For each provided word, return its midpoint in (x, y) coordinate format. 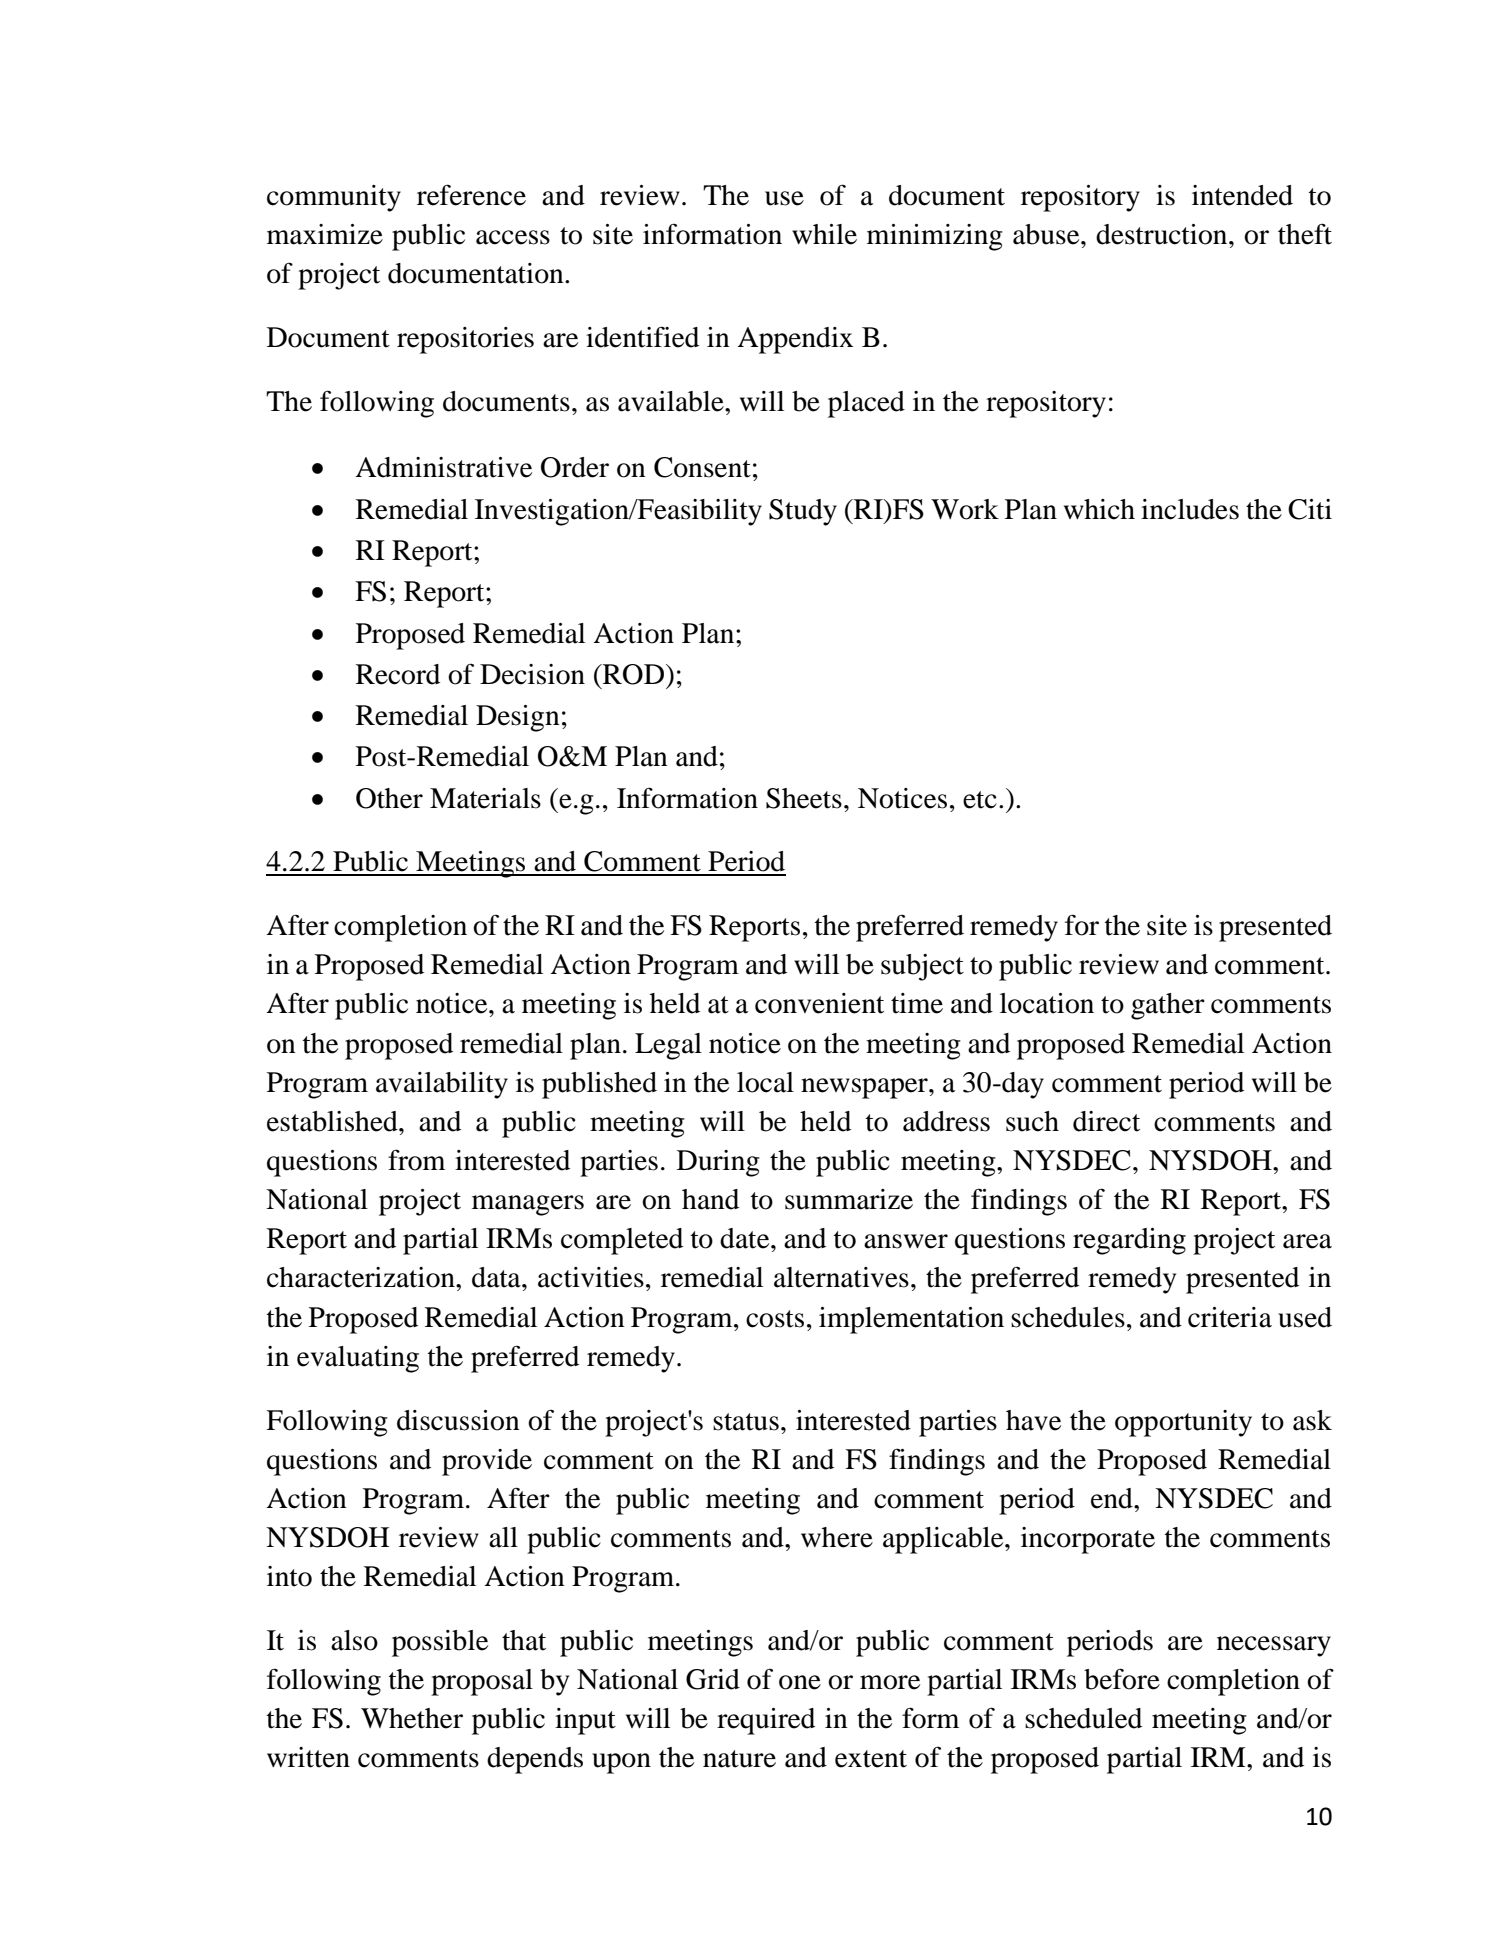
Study (803, 512)
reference (471, 195)
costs (775, 1319)
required (766, 1721)
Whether (412, 1718)
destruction (1163, 234)
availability (442, 1085)
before (1122, 1679)
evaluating (358, 1359)
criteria (1230, 1317)
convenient (819, 1003)
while (824, 234)
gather (1168, 1006)
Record (398, 674)
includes (1190, 509)
